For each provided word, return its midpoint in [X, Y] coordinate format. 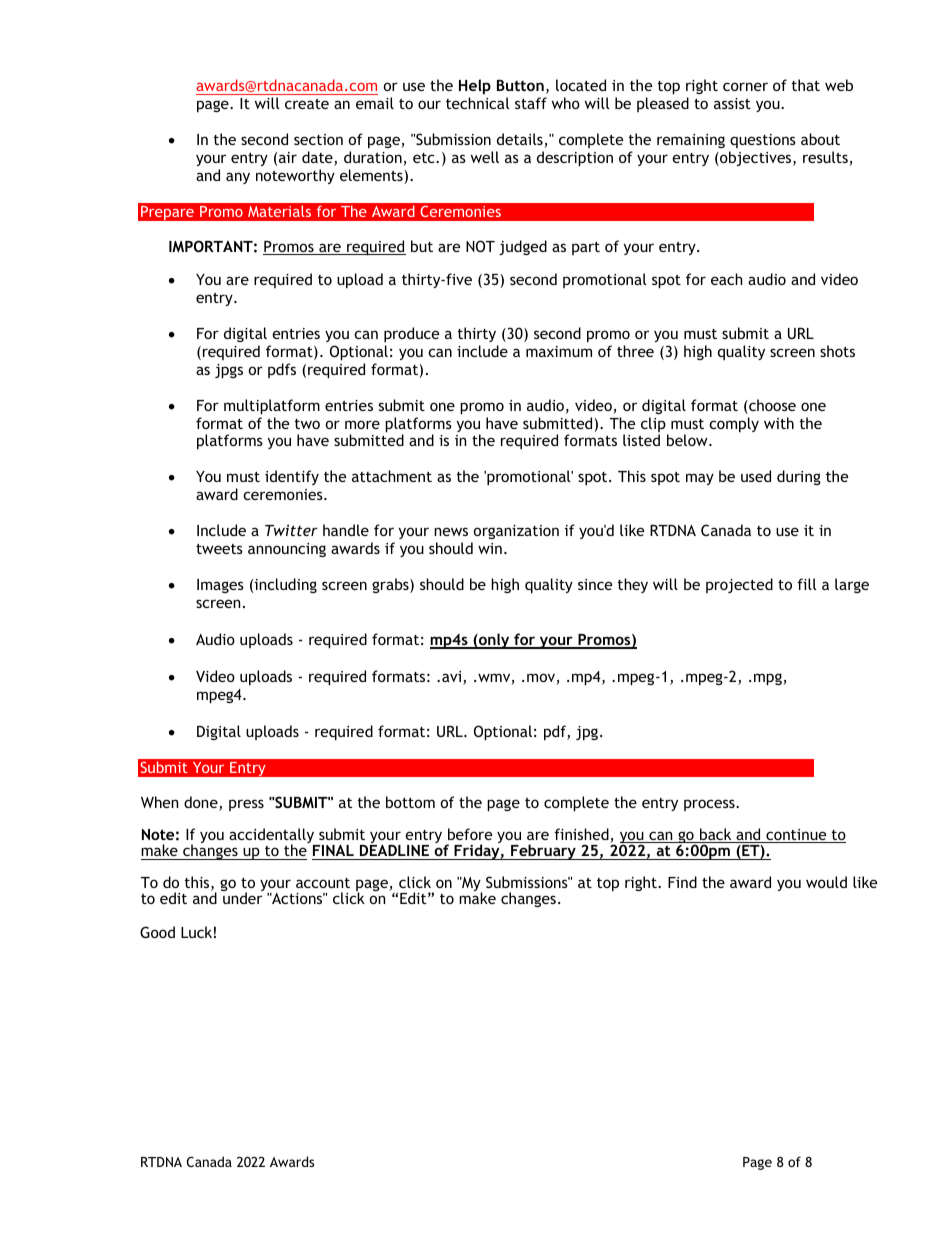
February [543, 852]
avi [453, 678]
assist [732, 103]
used [756, 476]
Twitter [291, 530]
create [307, 104]
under [242, 898]
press [246, 805]
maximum [559, 351]
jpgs [229, 371]
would [826, 882]
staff [531, 103]
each [727, 279]
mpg [769, 679]
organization [516, 532]
